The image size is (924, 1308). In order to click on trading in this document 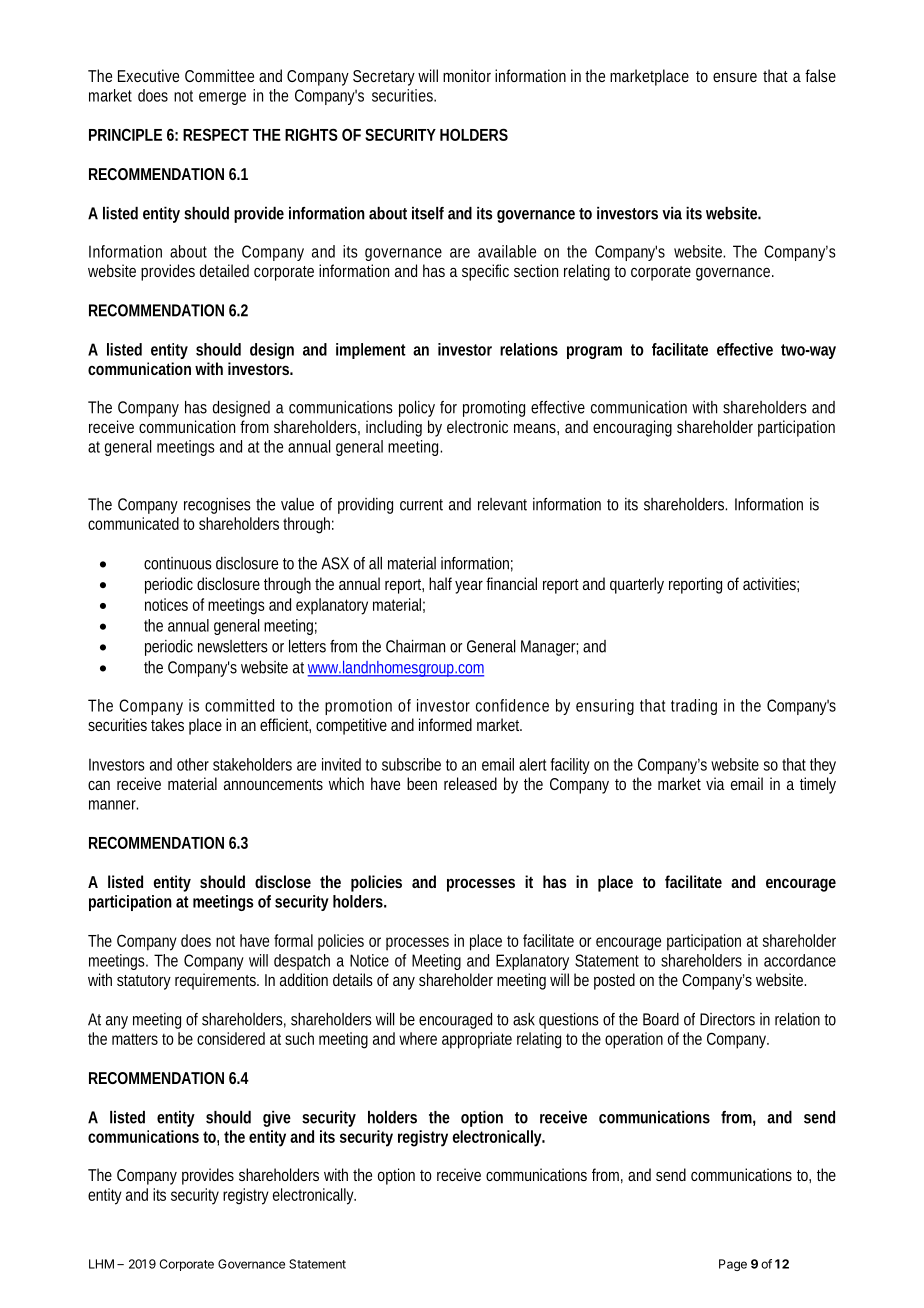, I will do `click(694, 707)`.
